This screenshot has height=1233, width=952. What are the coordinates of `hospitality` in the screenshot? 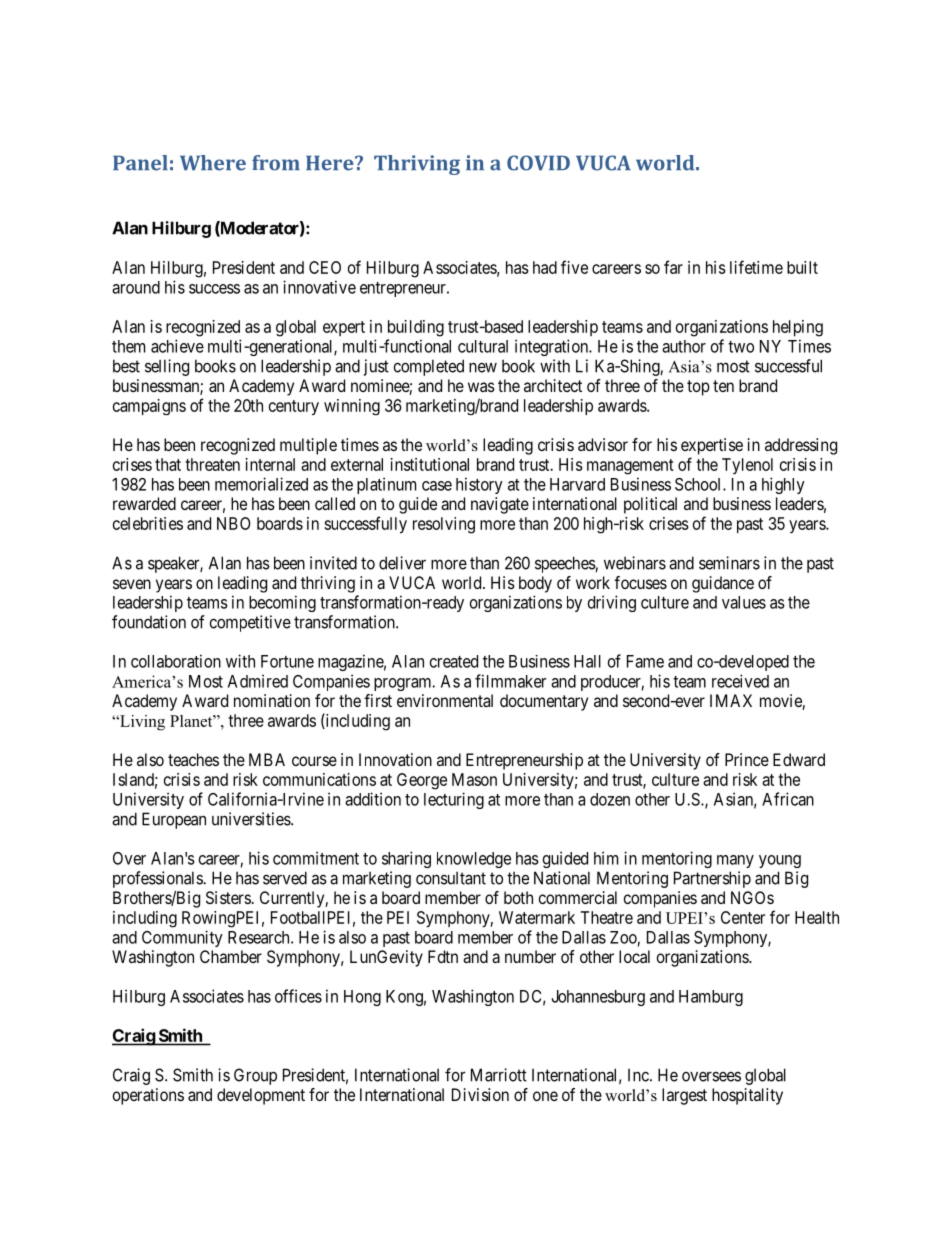 It's located at (747, 1096).
